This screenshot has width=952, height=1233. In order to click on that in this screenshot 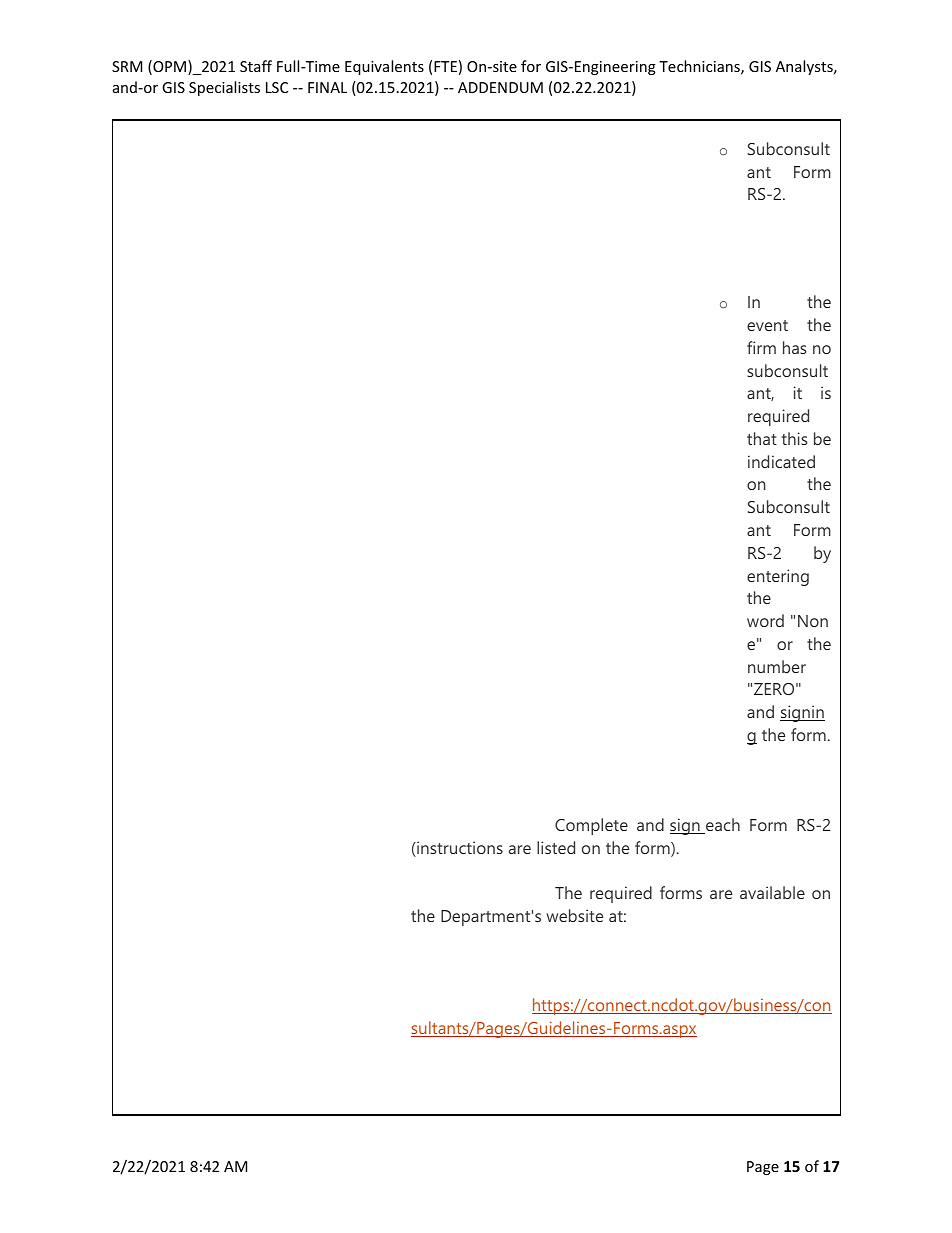, I will do `click(762, 438)`.
